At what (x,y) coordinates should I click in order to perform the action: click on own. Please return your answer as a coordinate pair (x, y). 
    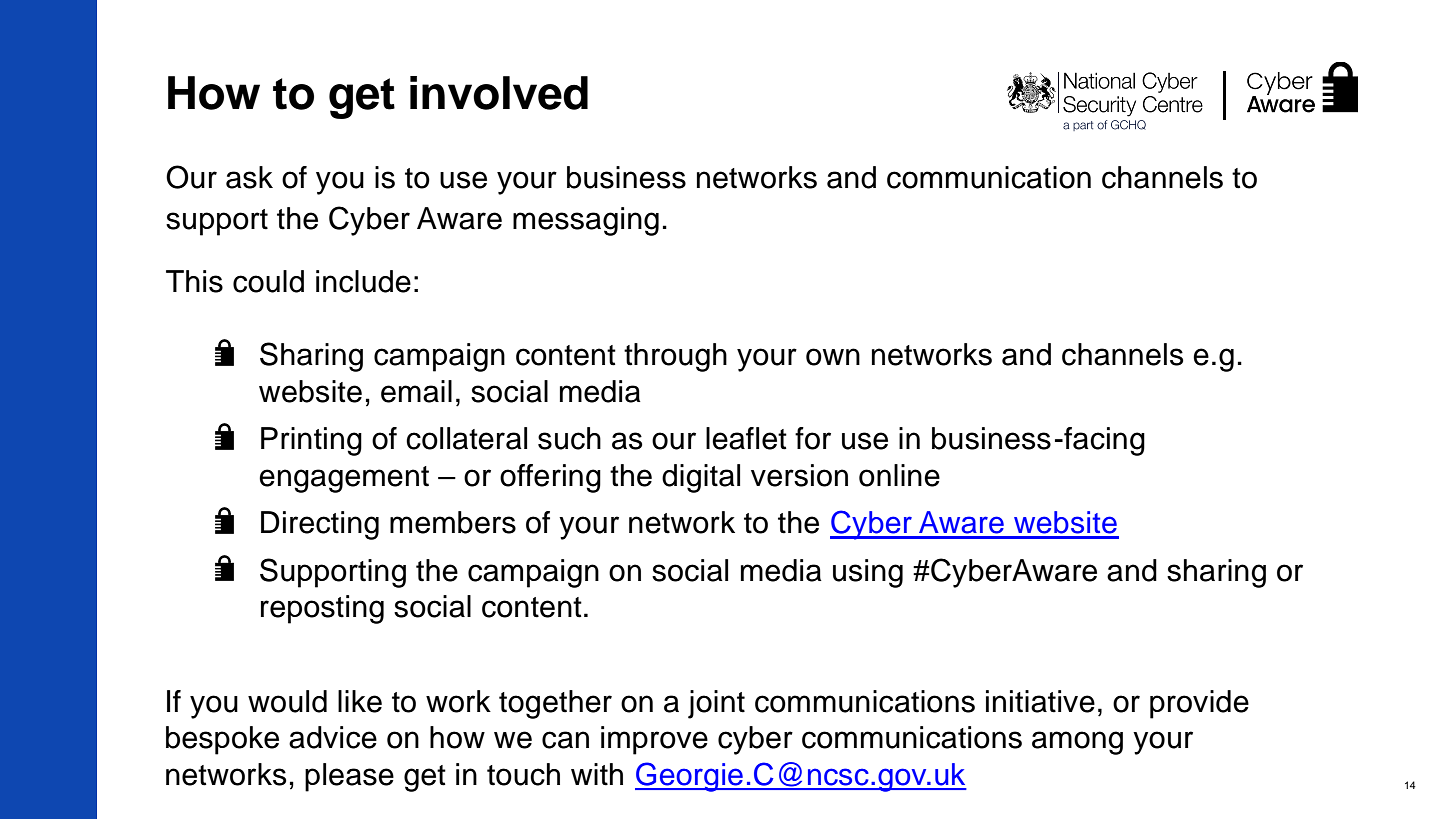
    Looking at the image, I should click on (833, 357).
